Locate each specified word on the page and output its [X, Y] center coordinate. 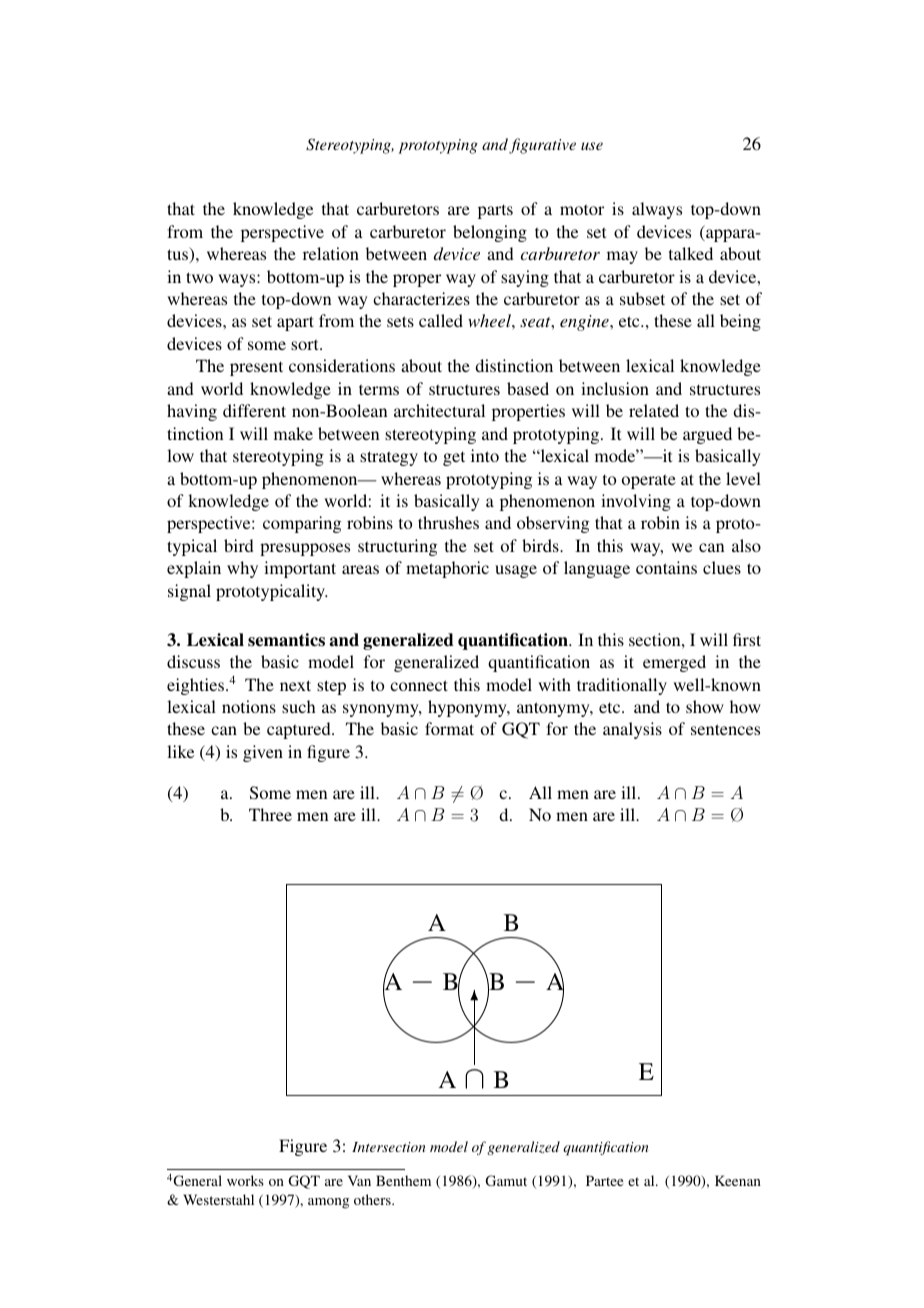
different [254, 410]
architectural [439, 410]
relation [331, 253]
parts [495, 211]
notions [249, 706]
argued [707, 435]
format [449, 728]
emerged [674, 663]
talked [691, 253]
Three [270, 814]
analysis [632, 730]
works [245, 1180]
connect [419, 685]
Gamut [506, 1180]
